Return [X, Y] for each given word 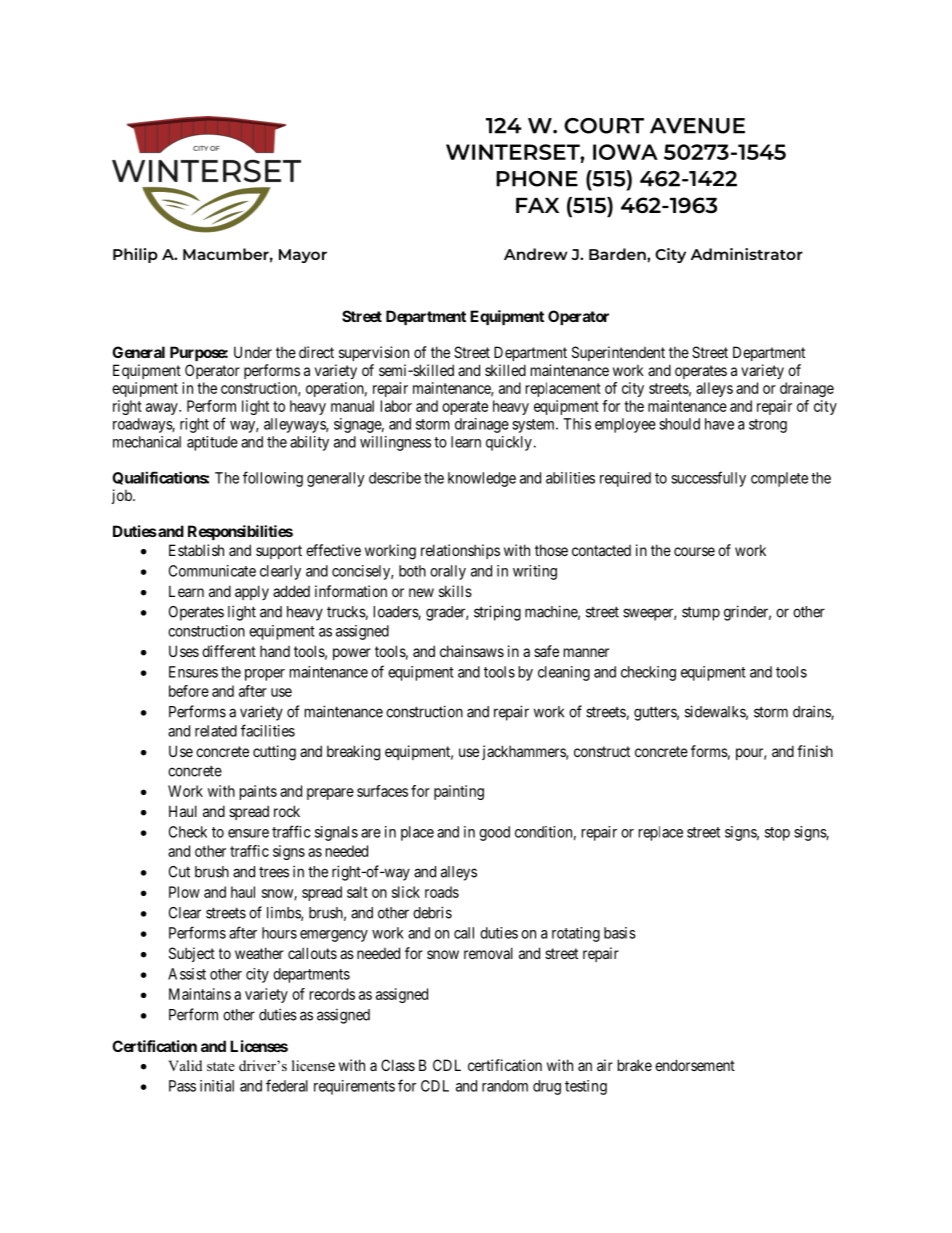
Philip [135, 255]
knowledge [482, 479]
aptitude [212, 443]
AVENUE [697, 126]
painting [459, 792]
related [216, 731]
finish [815, 751]
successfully [708, 479]
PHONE [537, 179]
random [505, 1086]
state [221, 1066]
